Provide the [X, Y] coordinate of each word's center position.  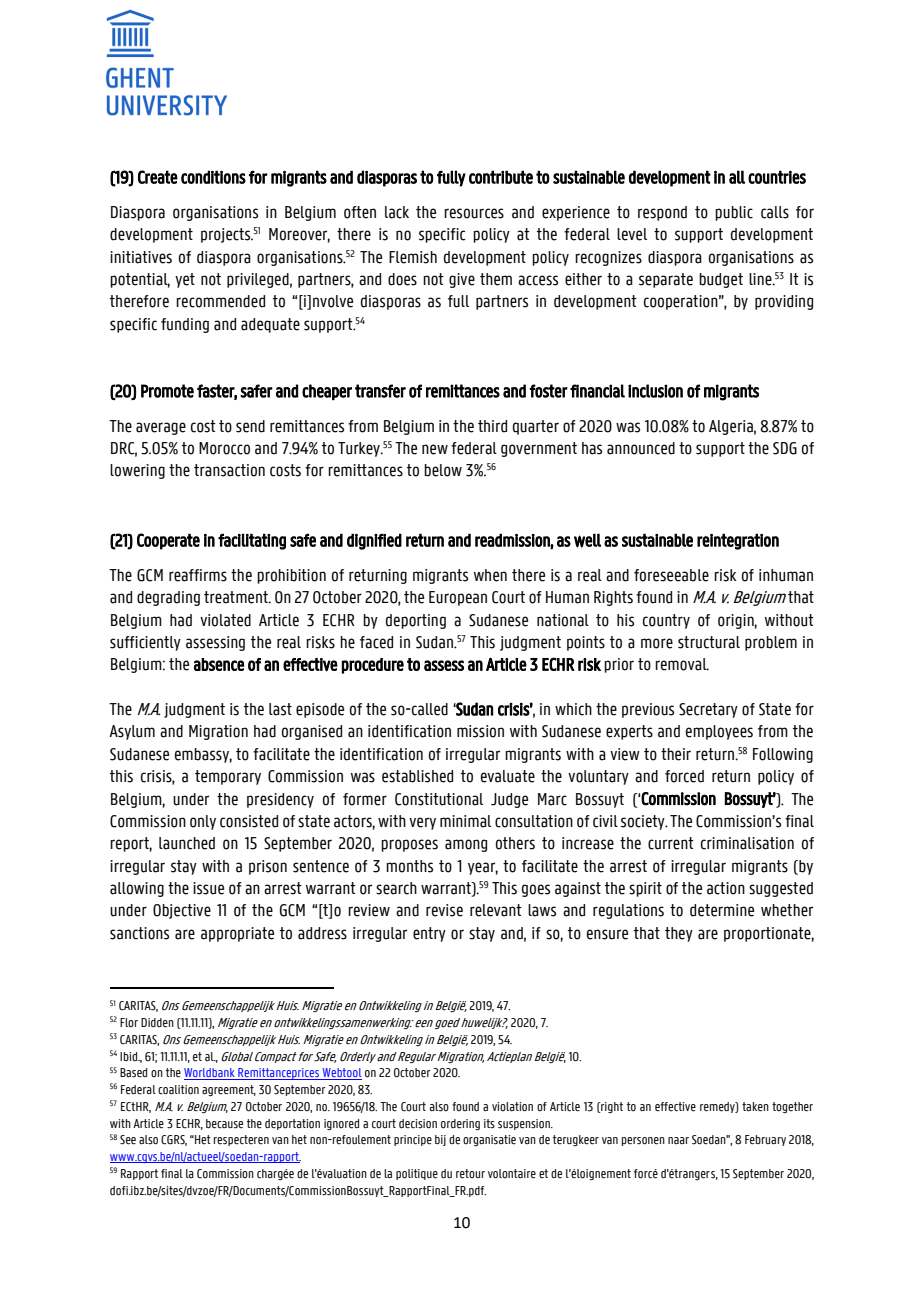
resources [474, 213]
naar [678, 1141]
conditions [213, 177]
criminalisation [747, 843]
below [443, 470]
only [203, 822]
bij [440, 1140]
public [734, 213]
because [224, 1124]
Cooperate [168, 541]
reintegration [738, 541]
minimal [465, 821]
